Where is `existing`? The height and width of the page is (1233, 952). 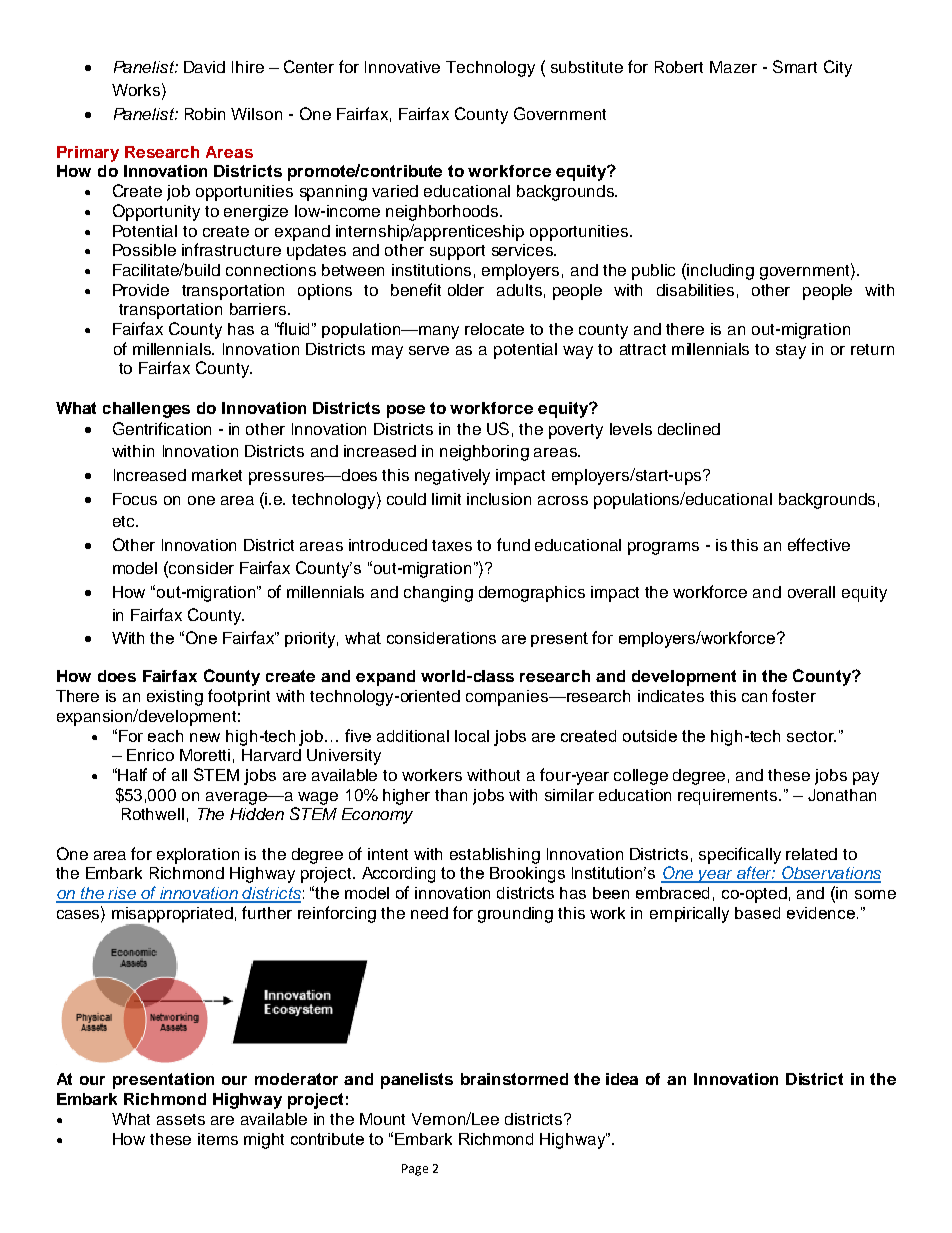 existing is located at coordinates (175, 698).
